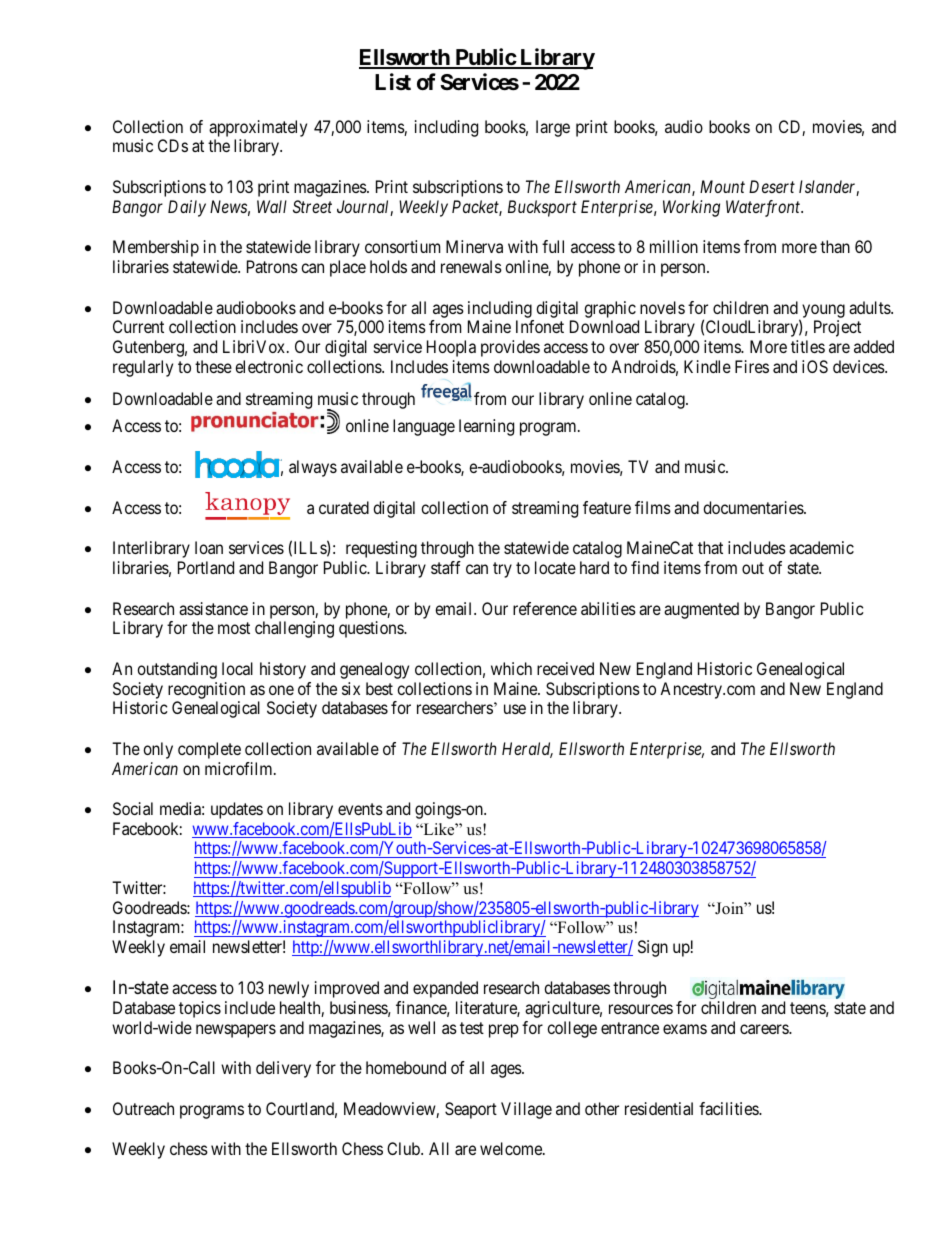 The height and width of the page is (1233, 952). What do you see at coordinates (752, 366) in the page?
I see `Fires` at bounding box center [752, 366].
